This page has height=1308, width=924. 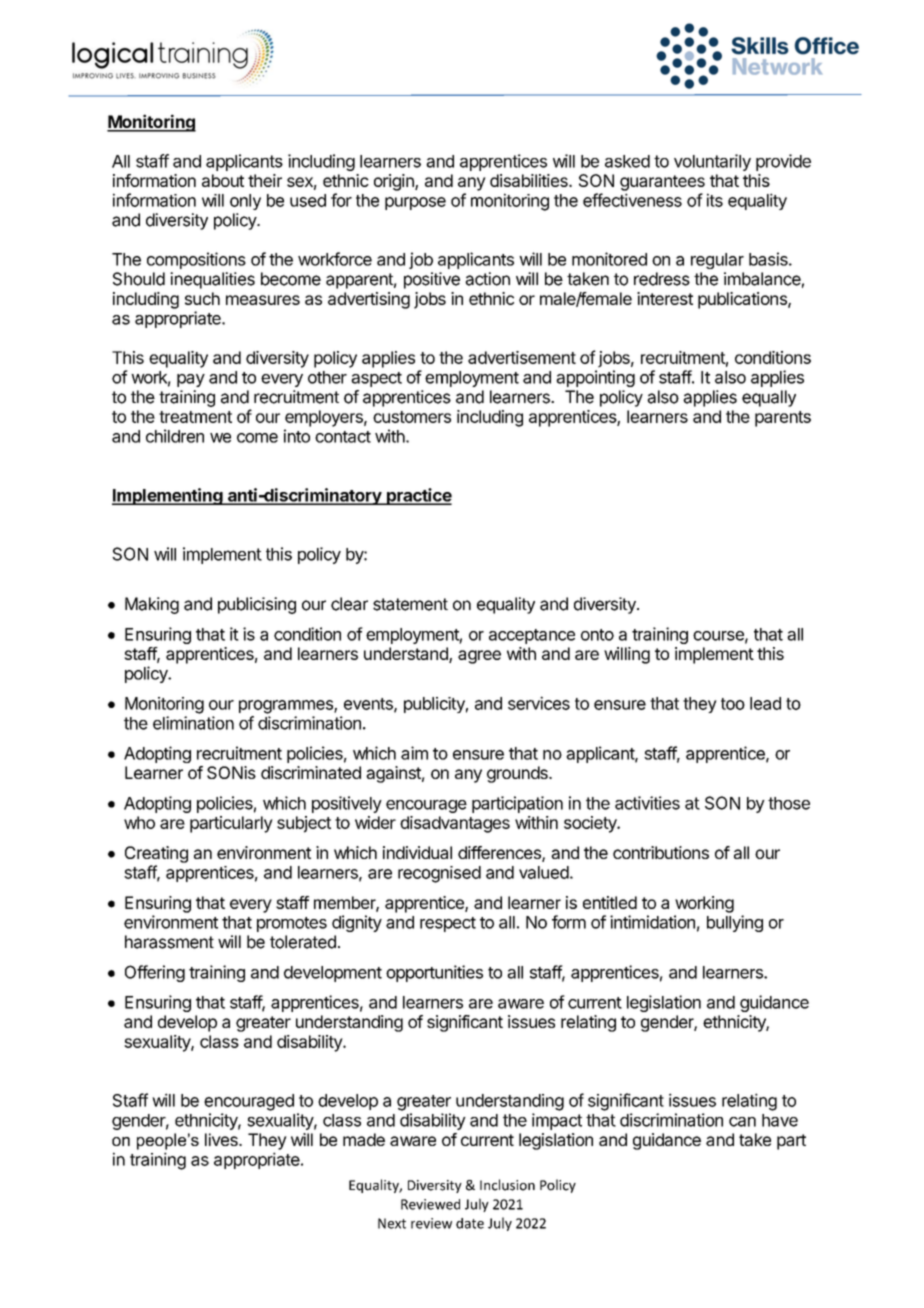 I want to click on purpose, so click(x=415, y=203).
